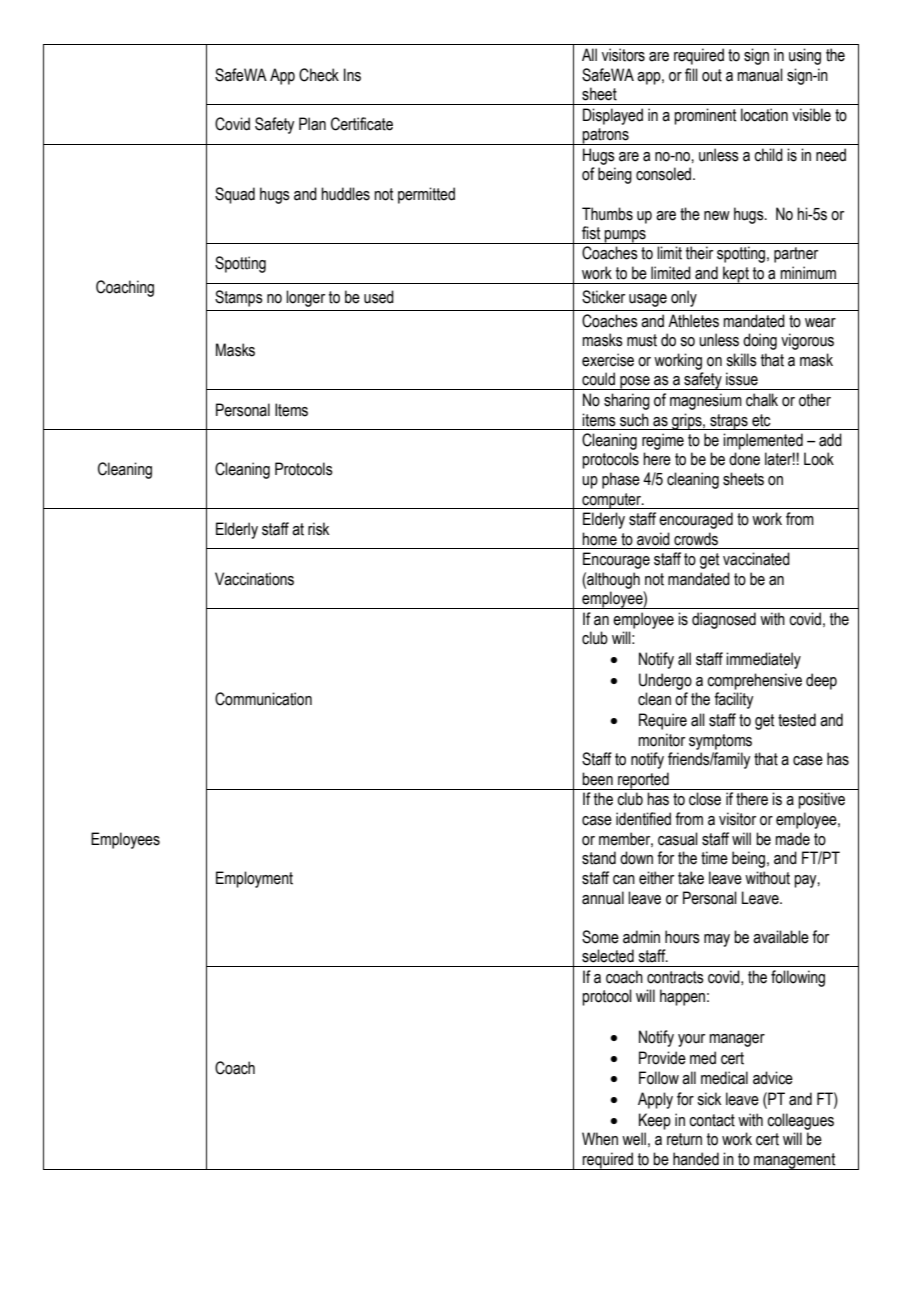 The height and width of the page is (1308, 924). What do you see at coordinates (744, 459) in the page?
I see `done` at bounding box center [744, 459].
